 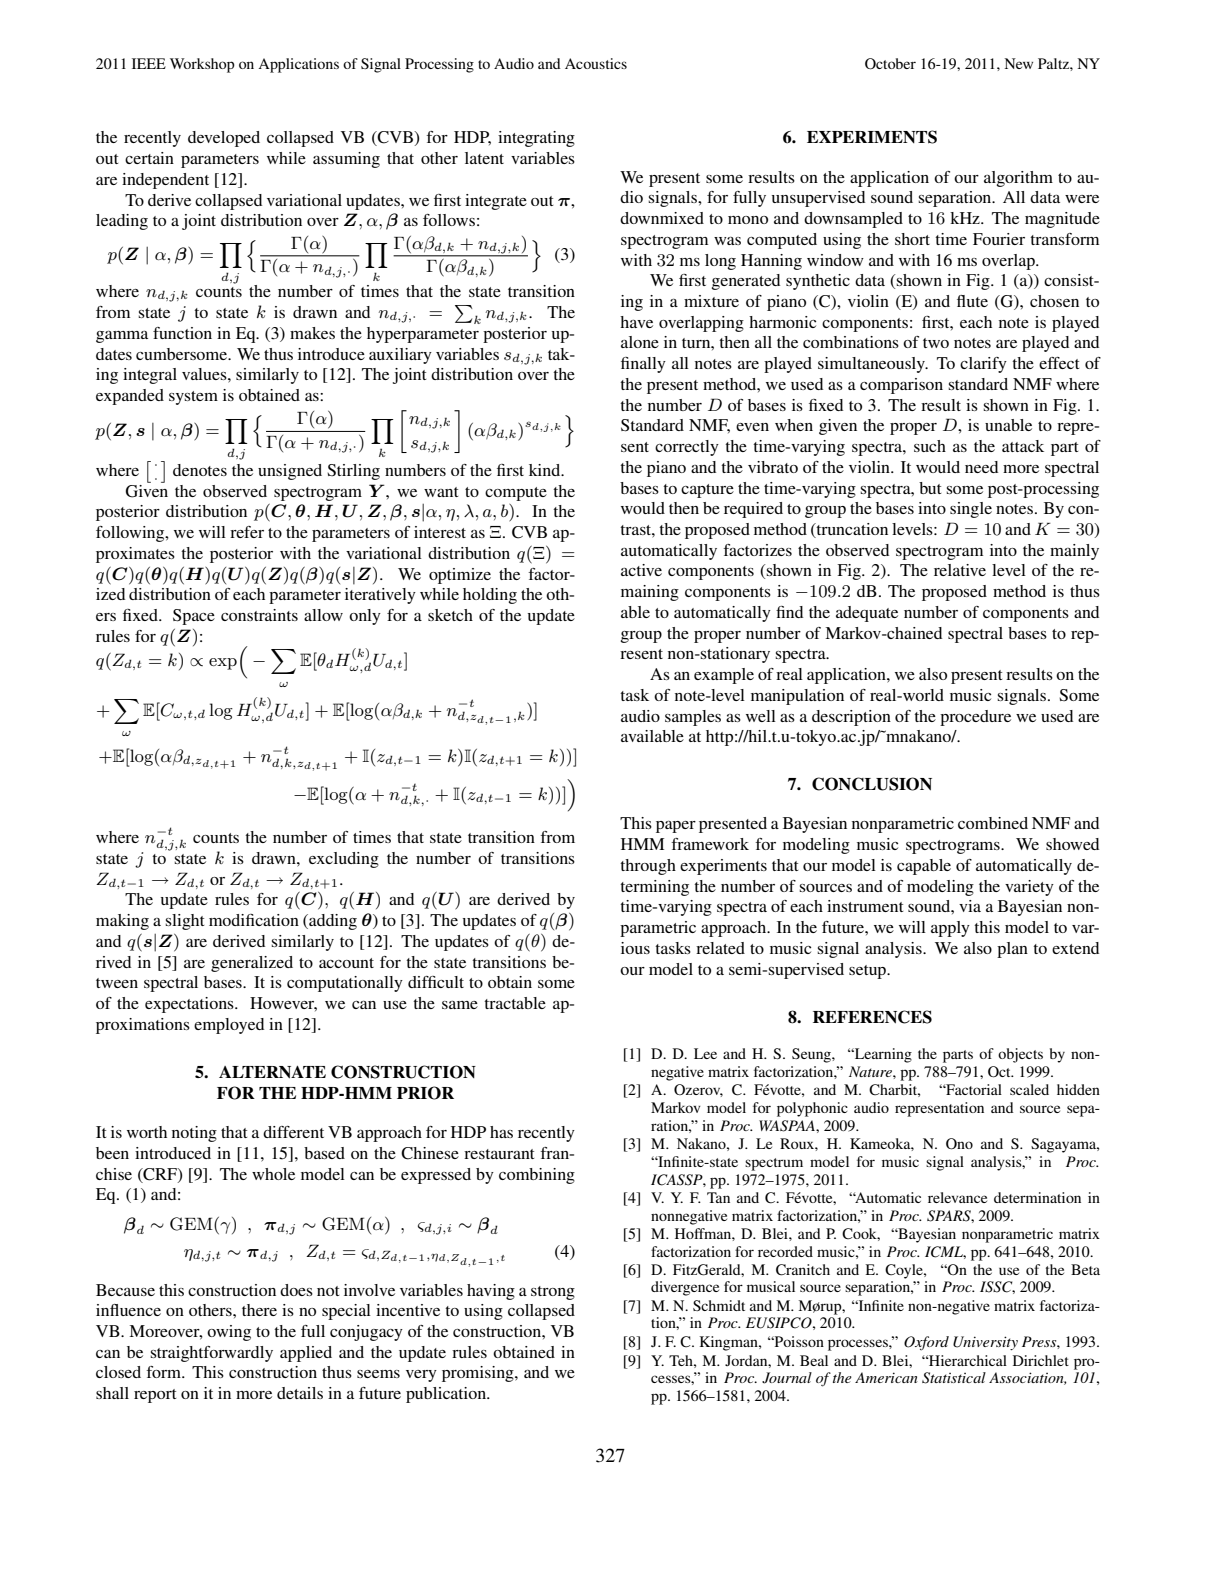 I want to click on through, so click(x=648, y=867).
